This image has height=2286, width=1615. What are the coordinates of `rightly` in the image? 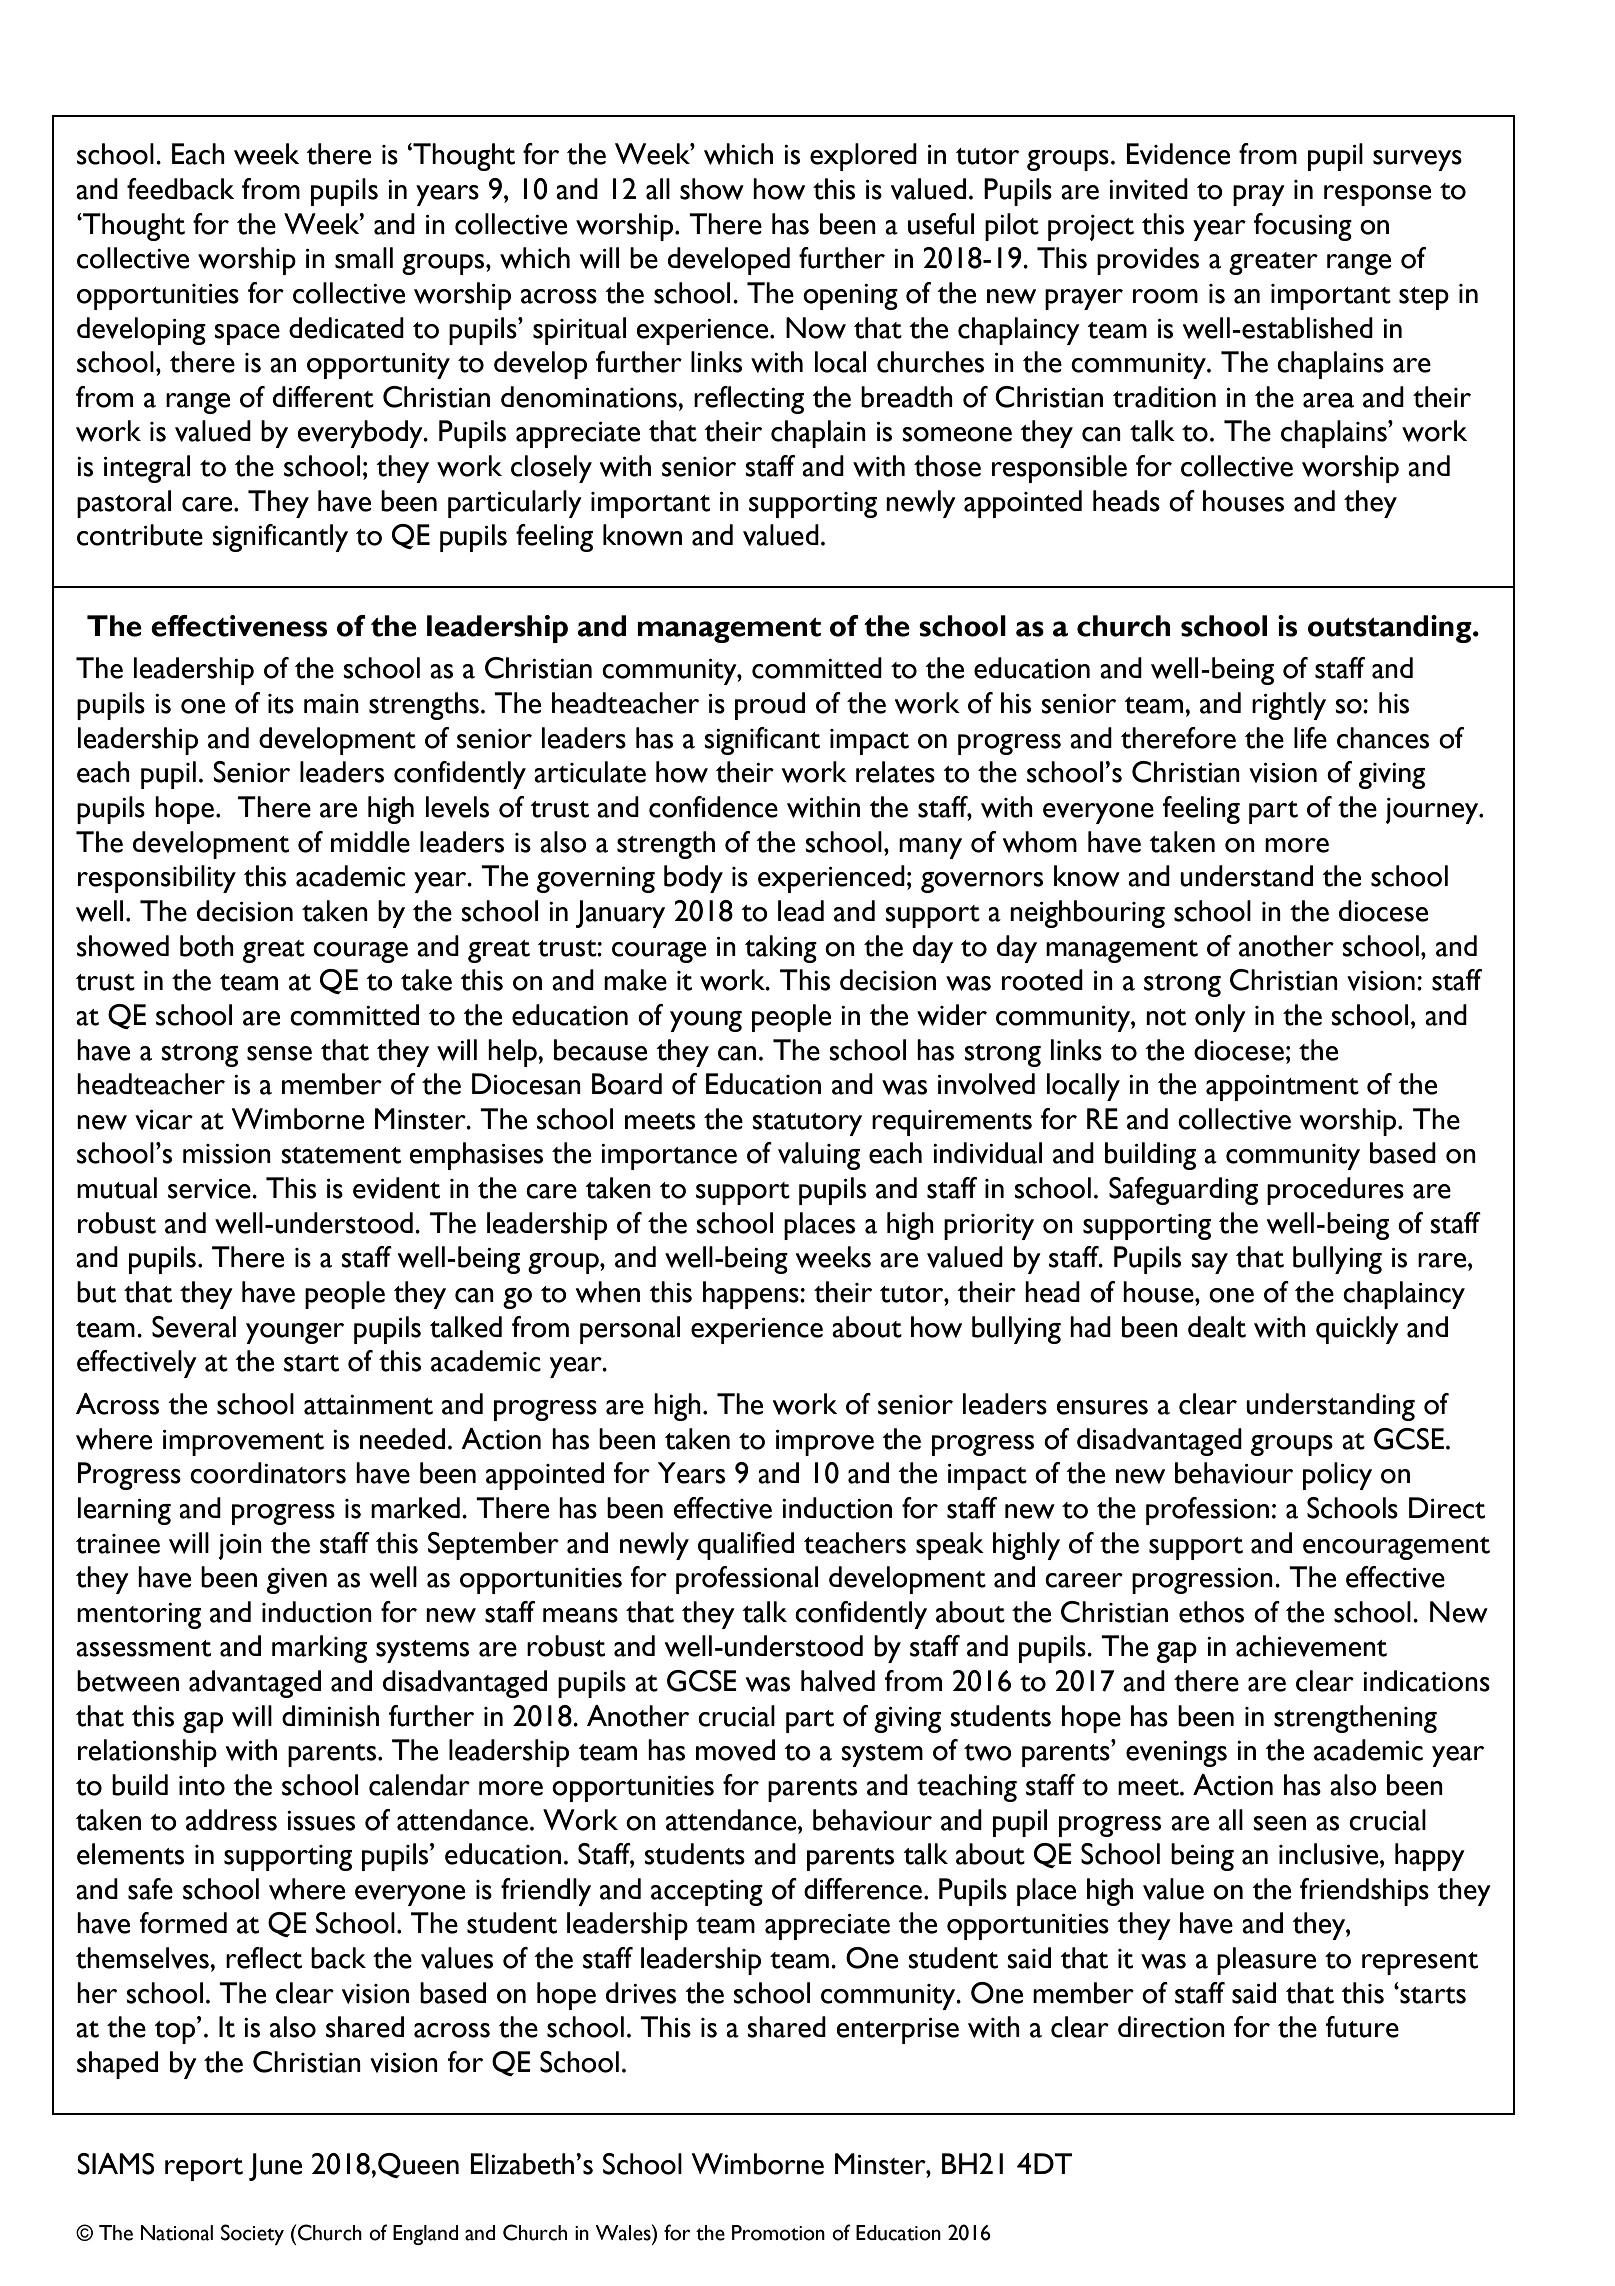 It's located at (1289, 706).
